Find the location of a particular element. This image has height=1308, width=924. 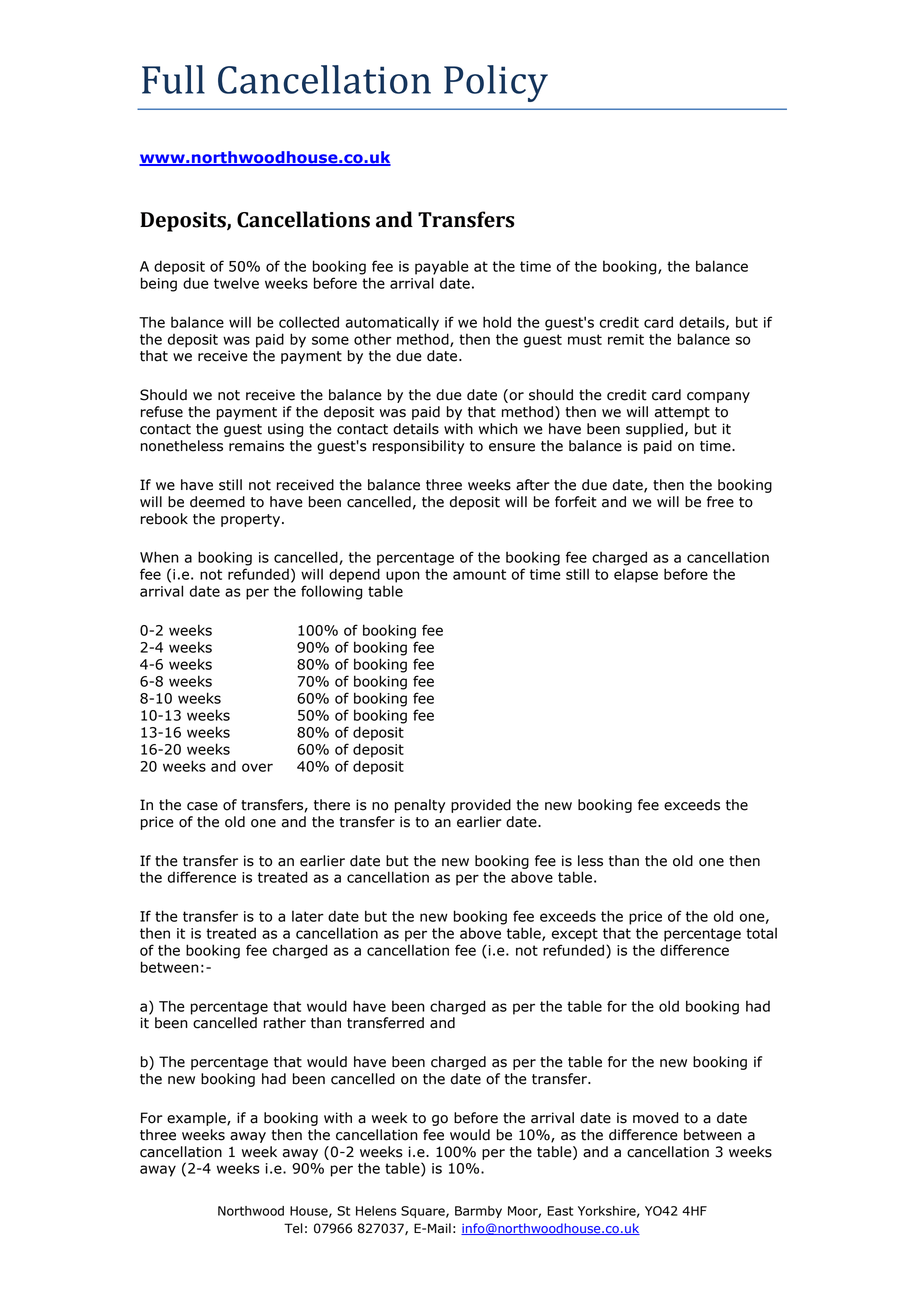

Full is located at coordinates (173, 79).
